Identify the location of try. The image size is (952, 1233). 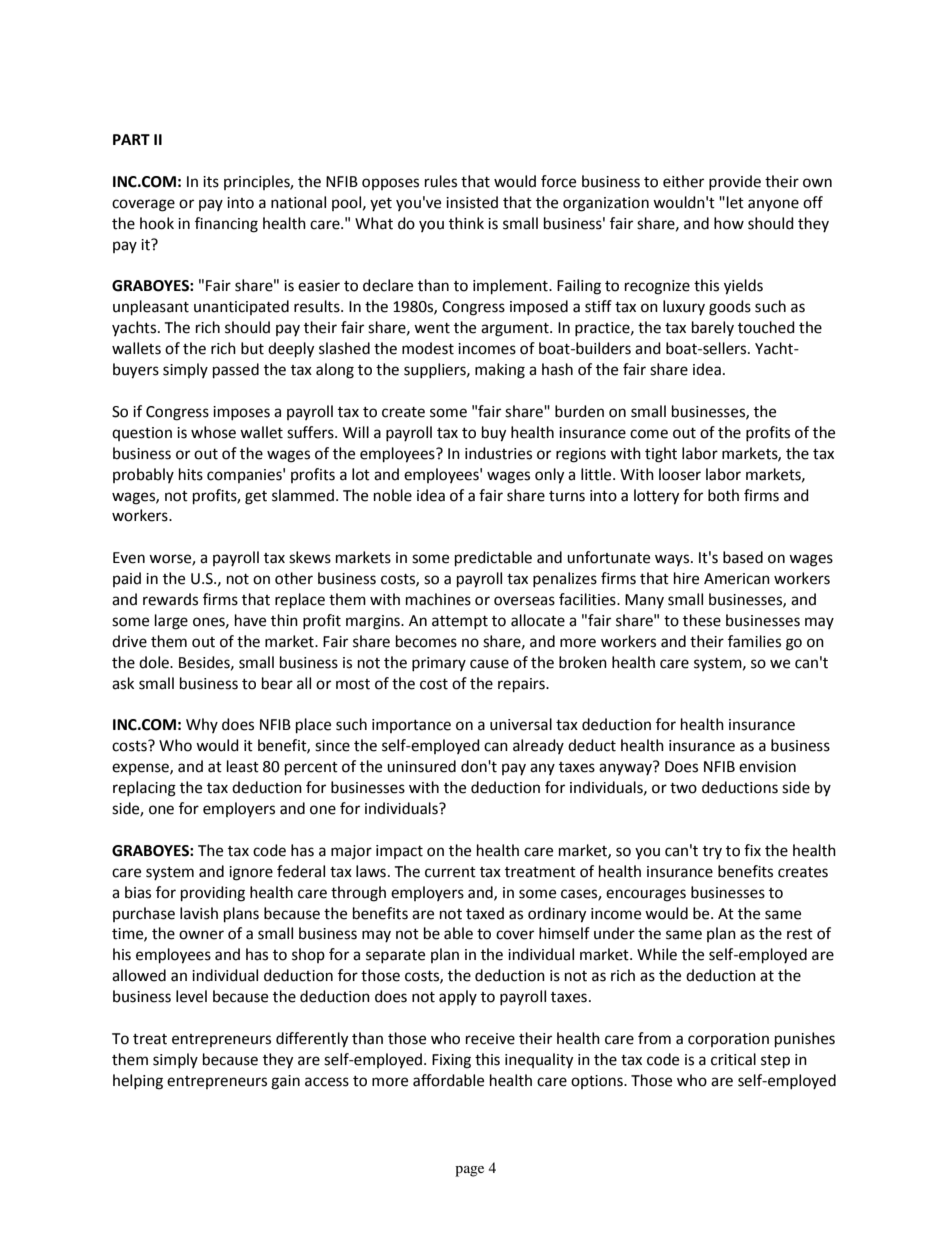
(712, 852).
